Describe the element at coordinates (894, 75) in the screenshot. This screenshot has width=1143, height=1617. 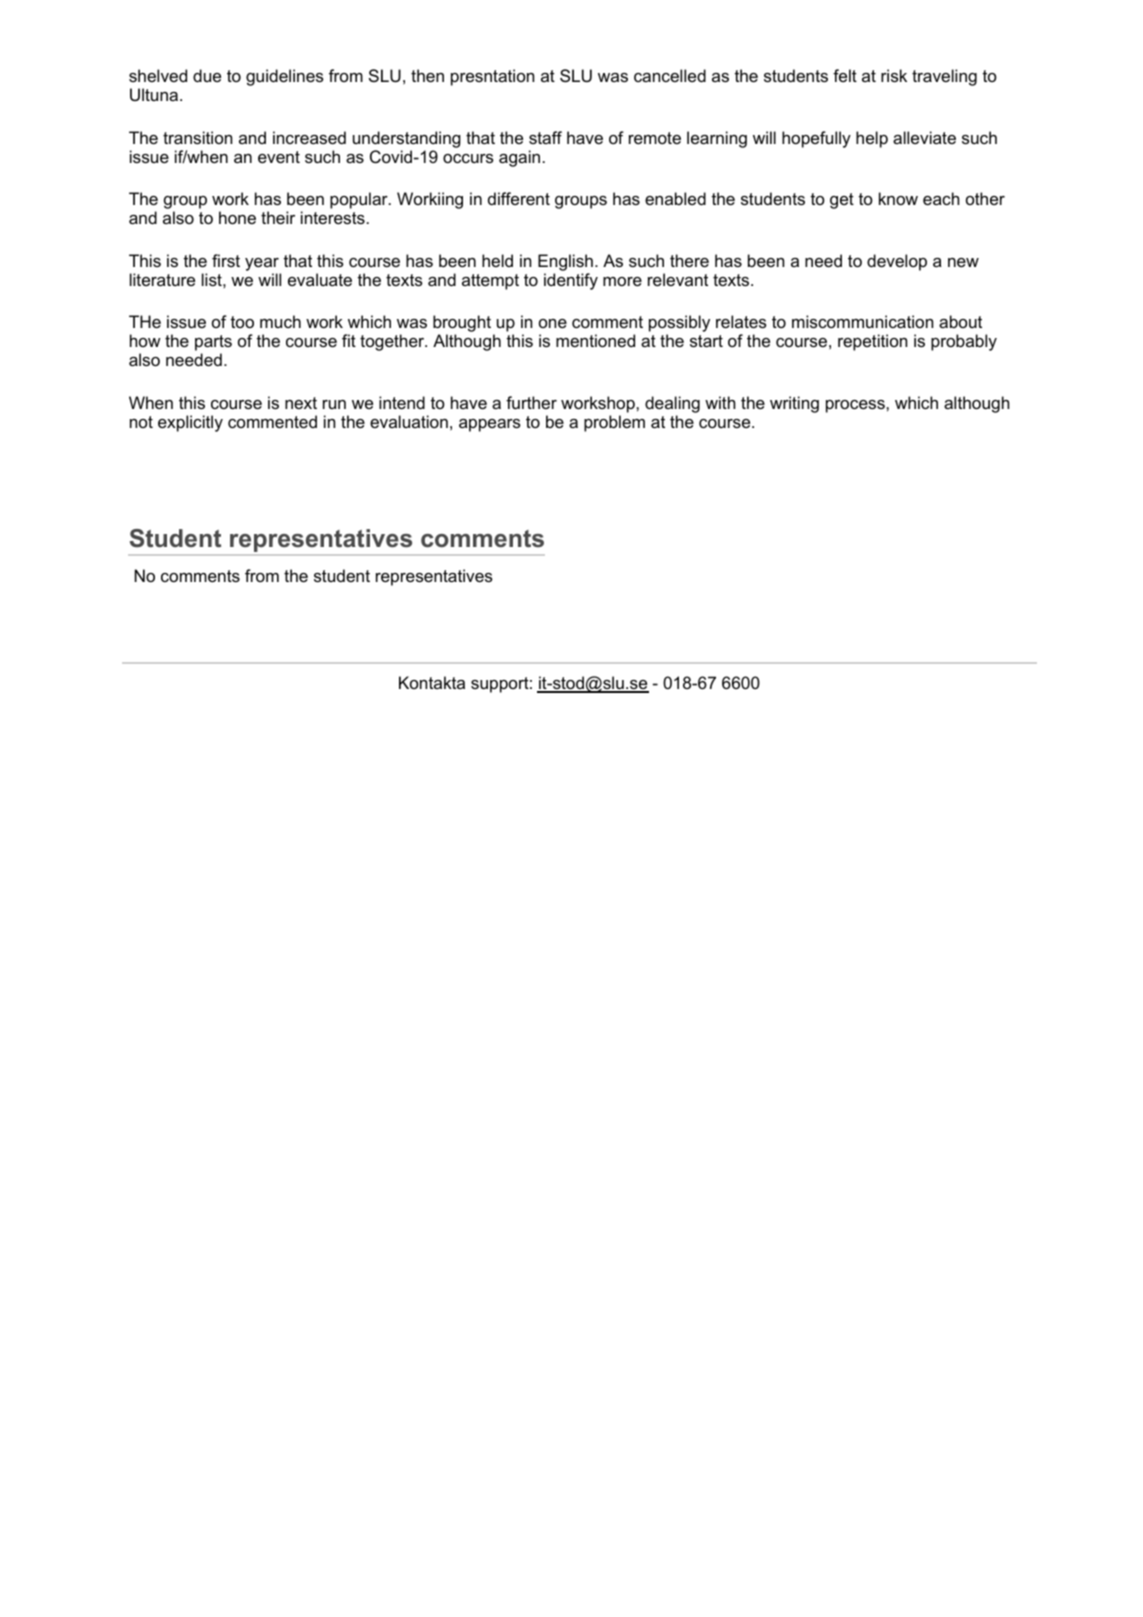
I see `risk` at that location.
